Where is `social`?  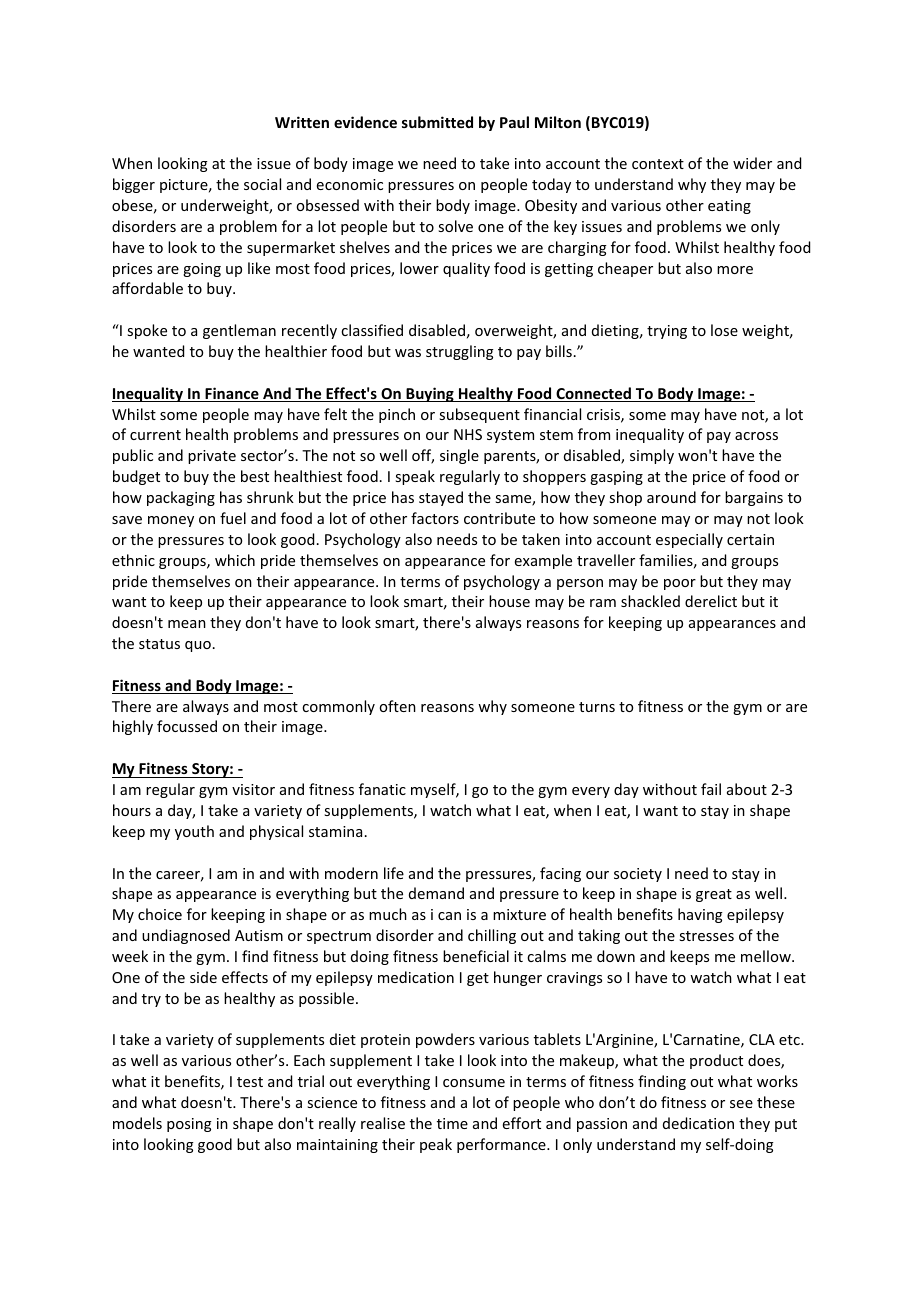 social is located at coordinates (262, 184).
